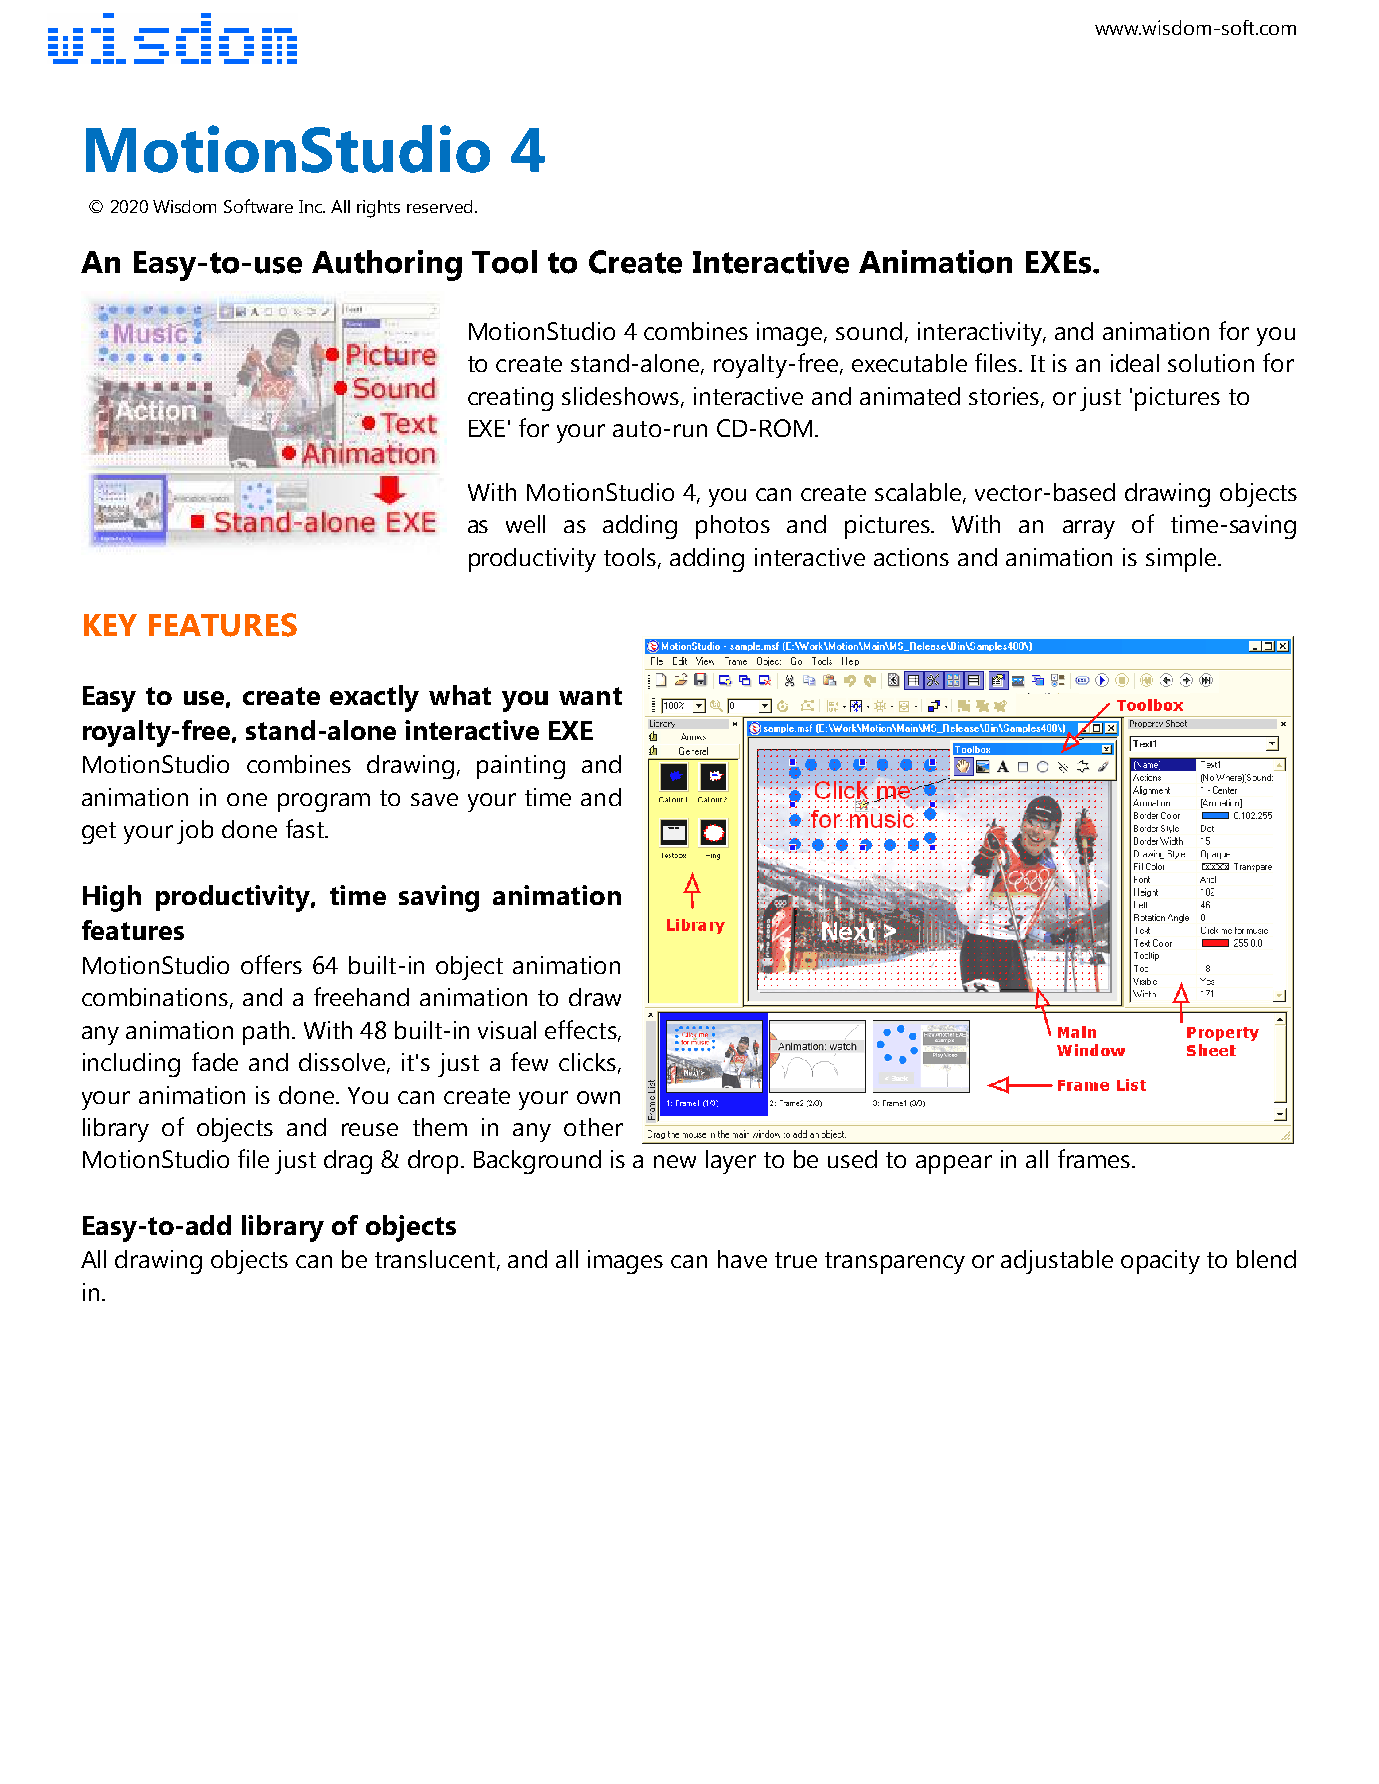  Describe the element at coordinates (1094, 1158) in the screenshot. I see `frames` at that location.
